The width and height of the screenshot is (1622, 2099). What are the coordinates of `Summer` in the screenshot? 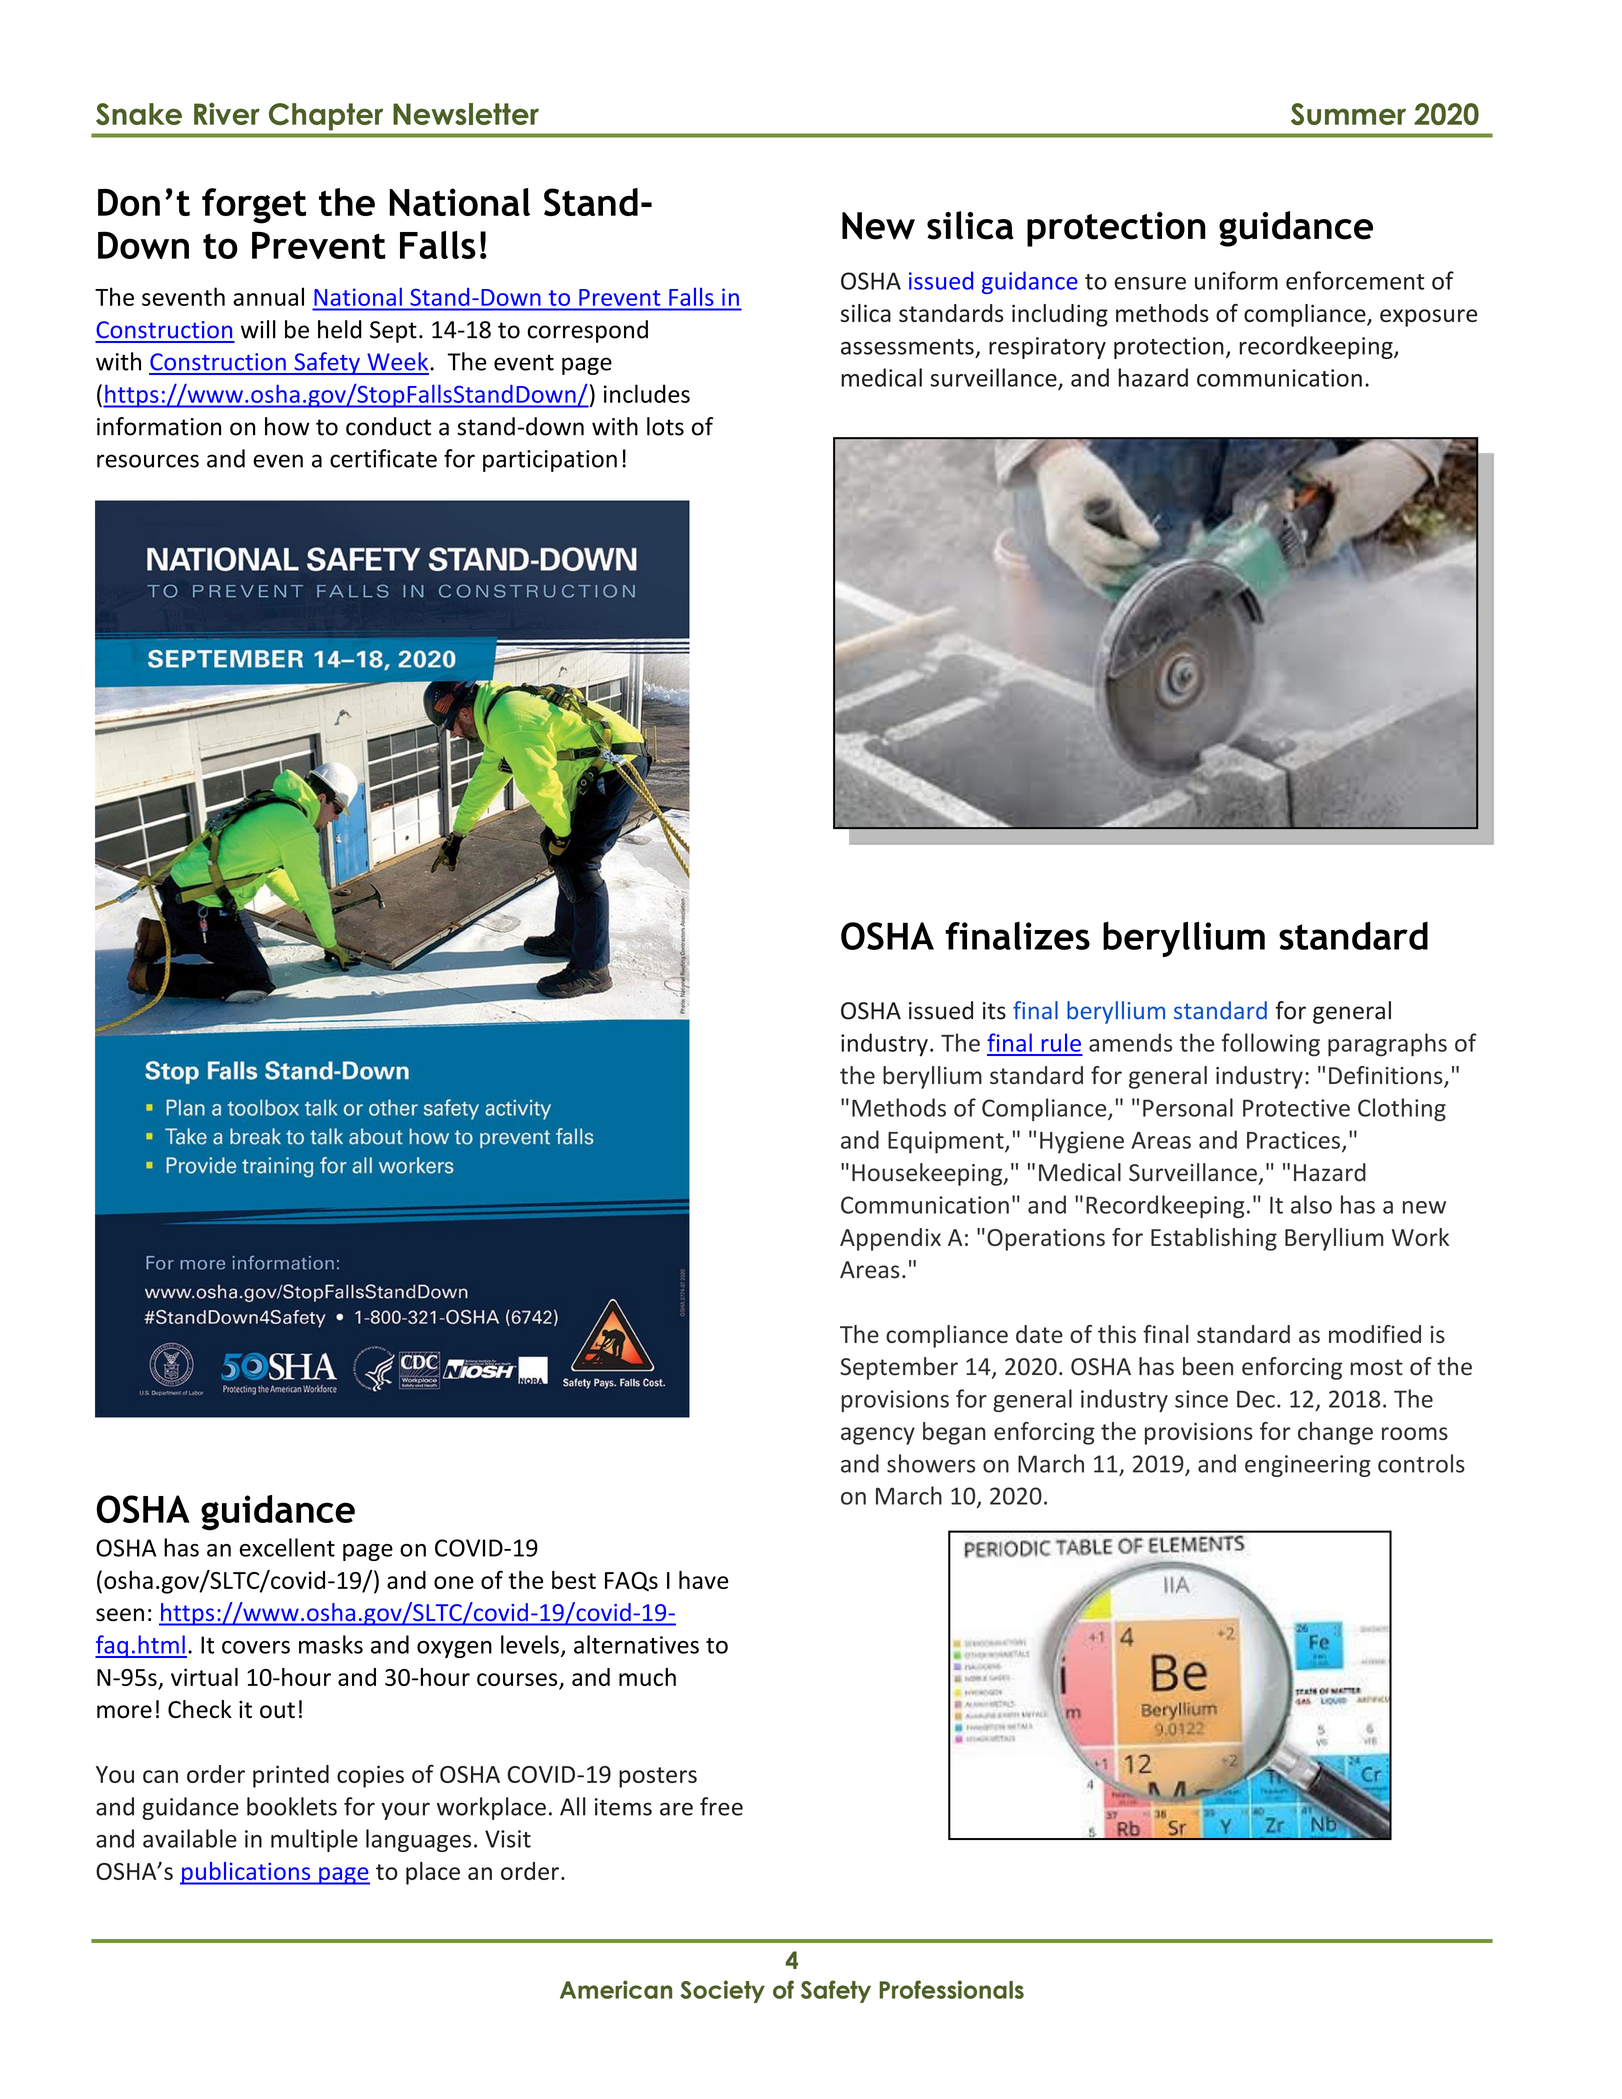 It's located at (1348, 114).
